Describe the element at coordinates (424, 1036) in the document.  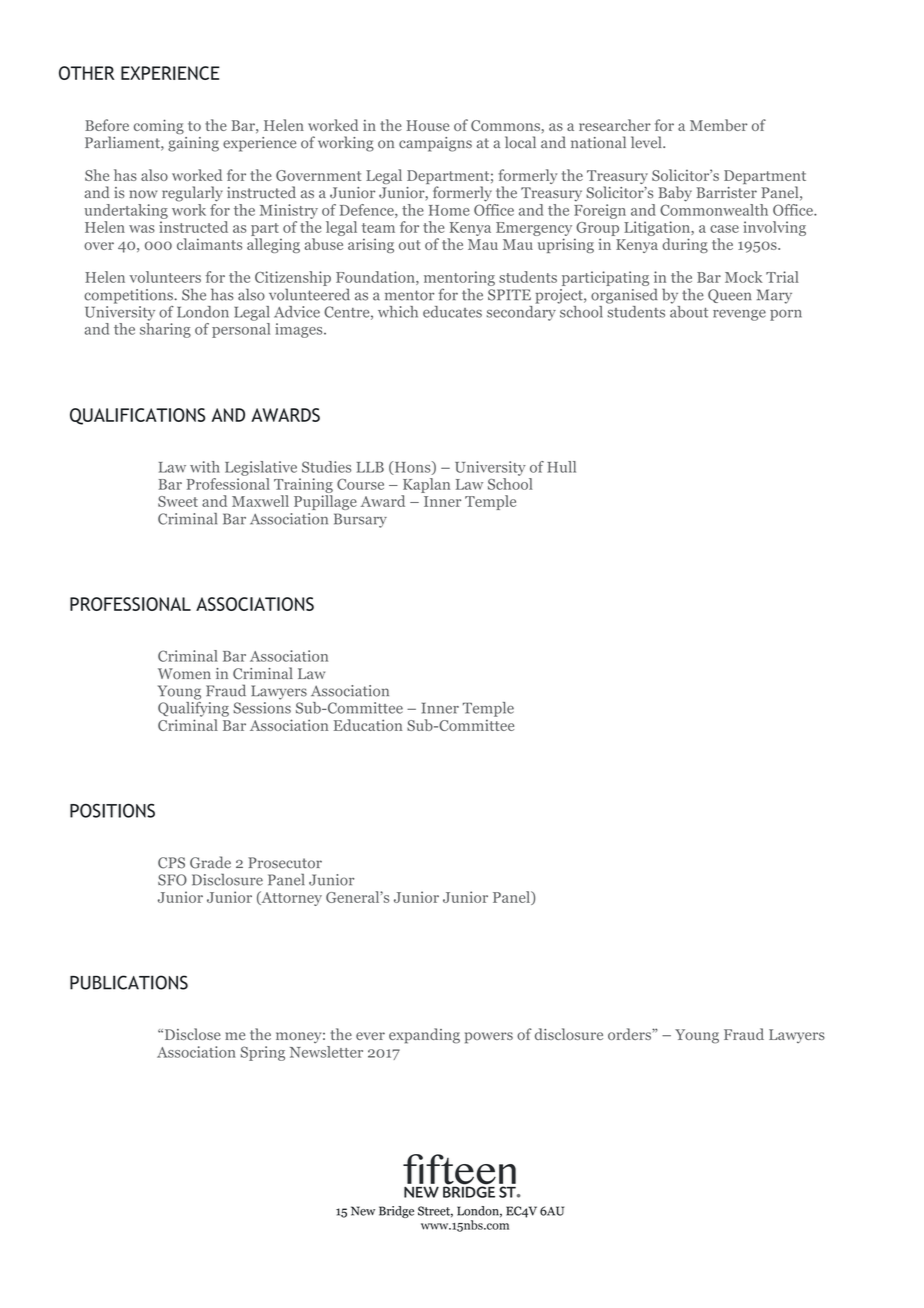
I see `expanding` at that location.
